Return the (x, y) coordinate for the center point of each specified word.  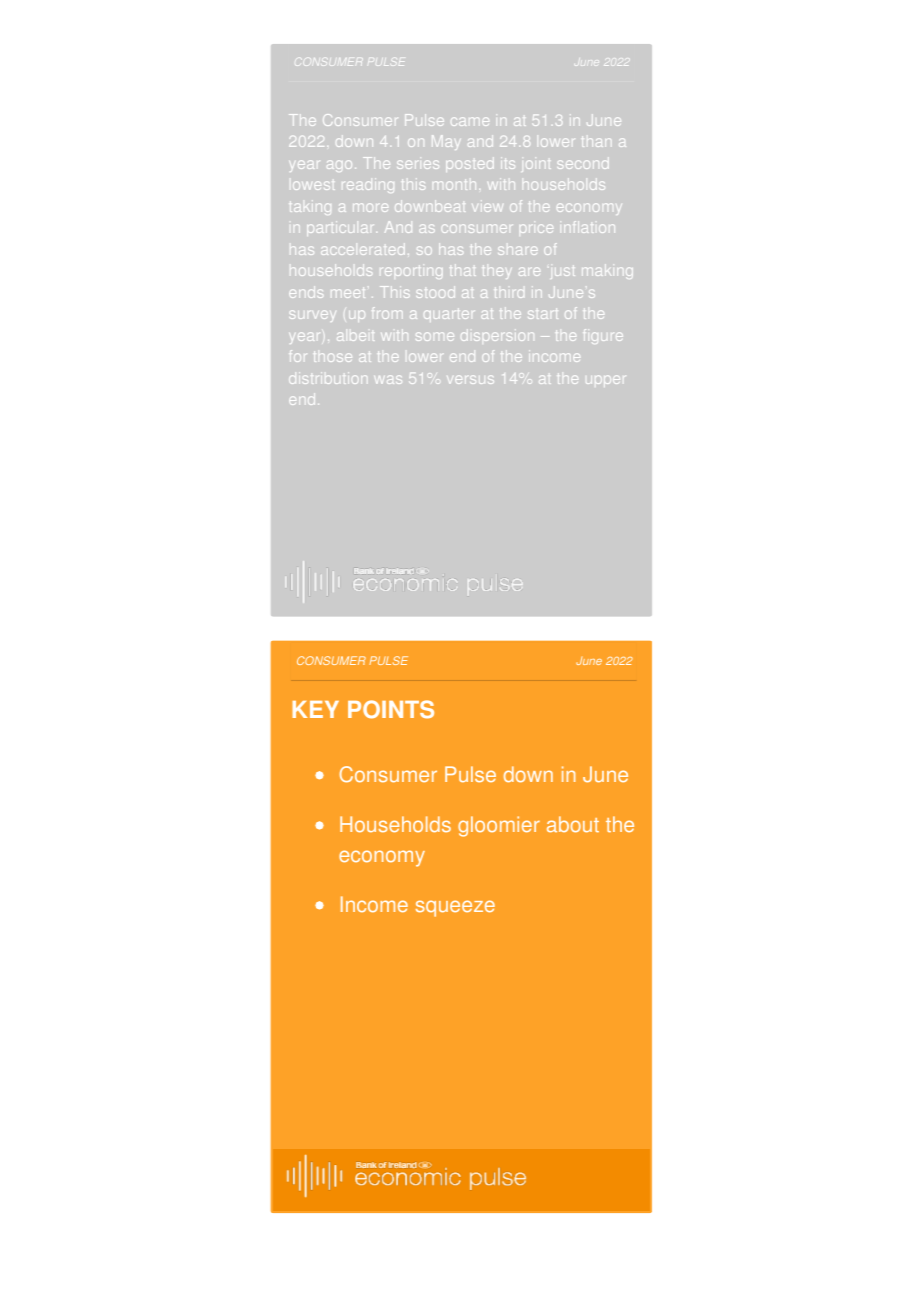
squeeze (455, 908)
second (584, 163)
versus (470, 380)
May (446, 142)
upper (605, 381)
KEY (315, 709)
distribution (328, 378)
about (573, 824)
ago (339, 165)
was (388, 379)
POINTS (391, 709)
